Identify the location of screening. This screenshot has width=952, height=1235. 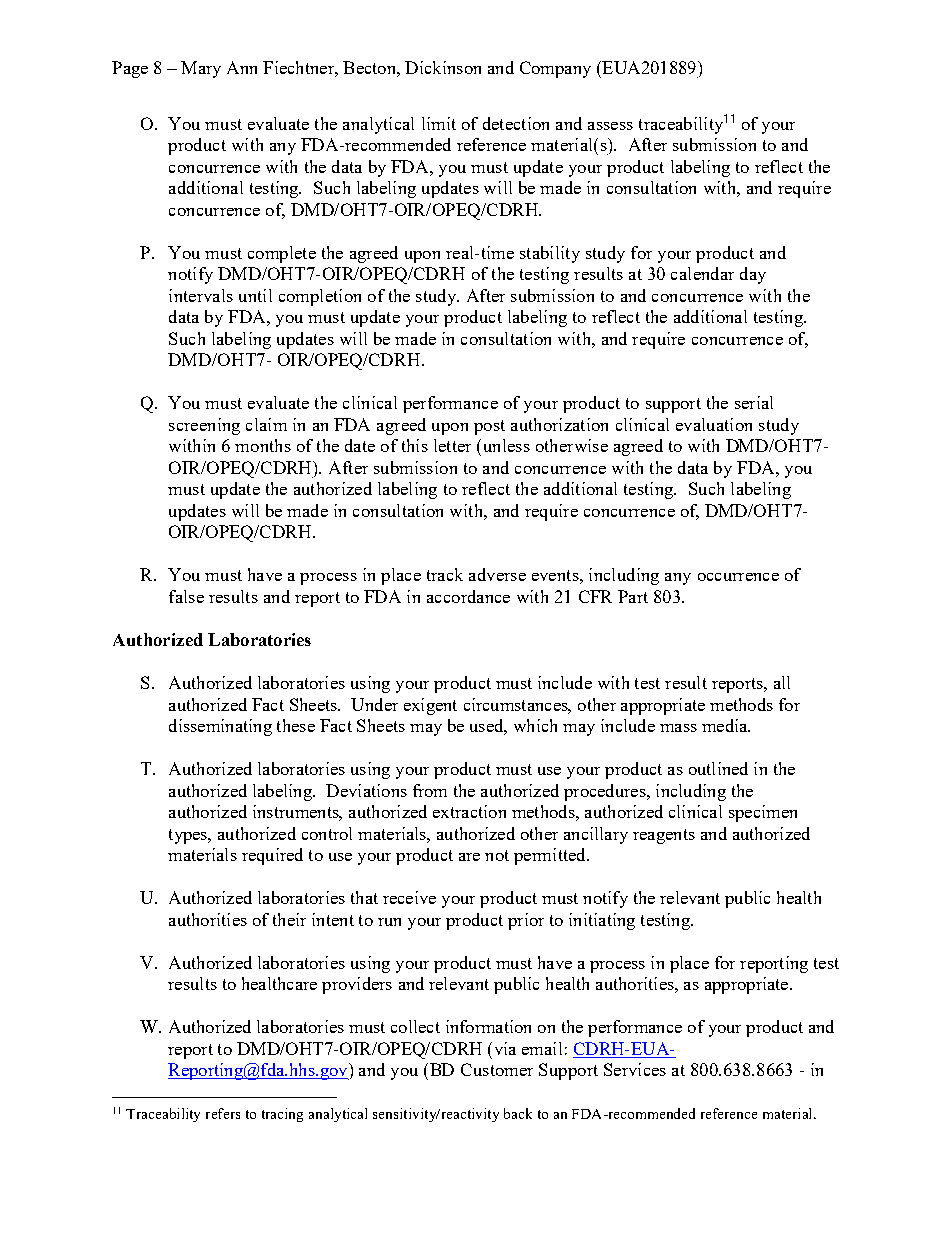
(204, 426).
